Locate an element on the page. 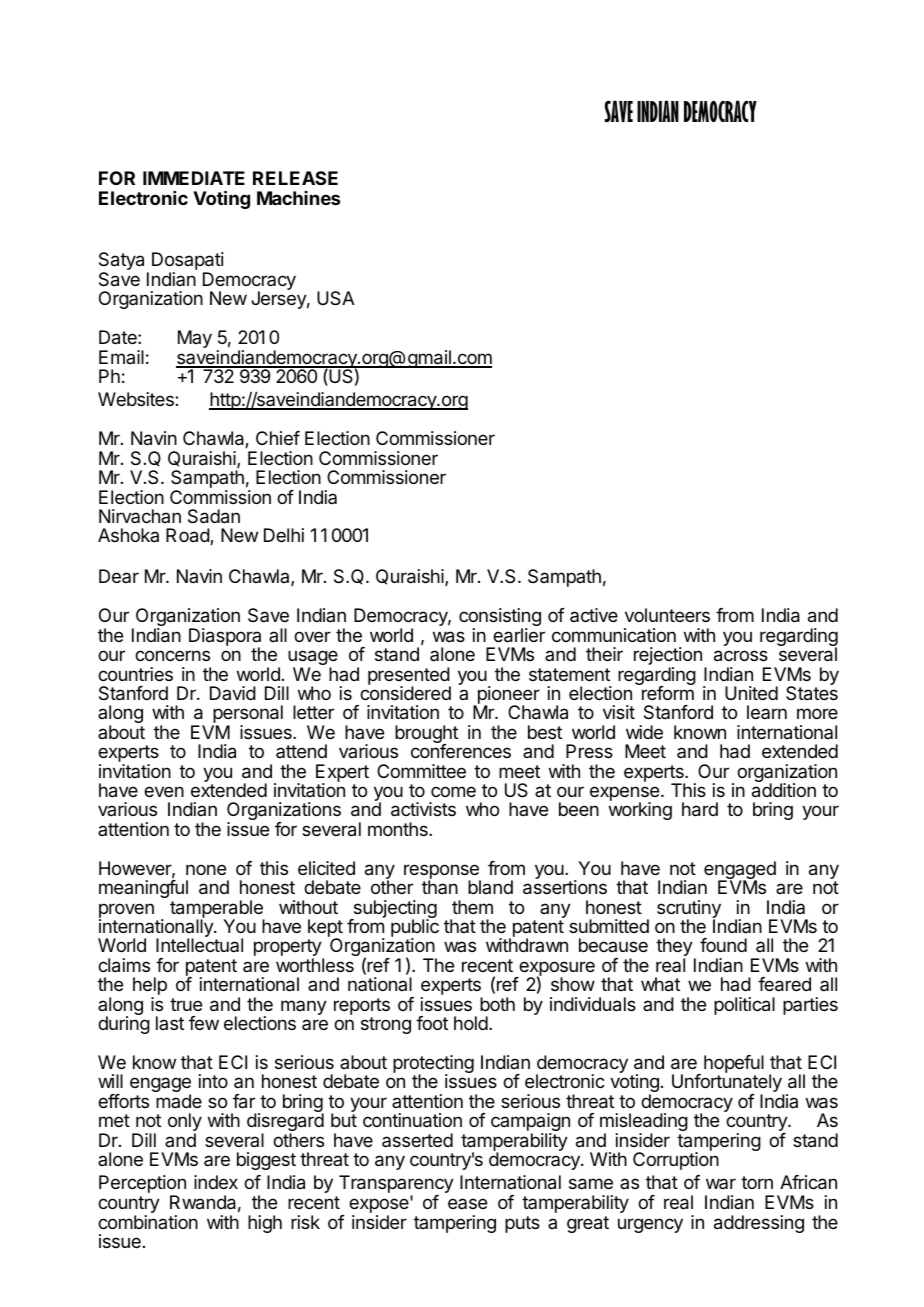  true is located at coordinates (186, 1004).
